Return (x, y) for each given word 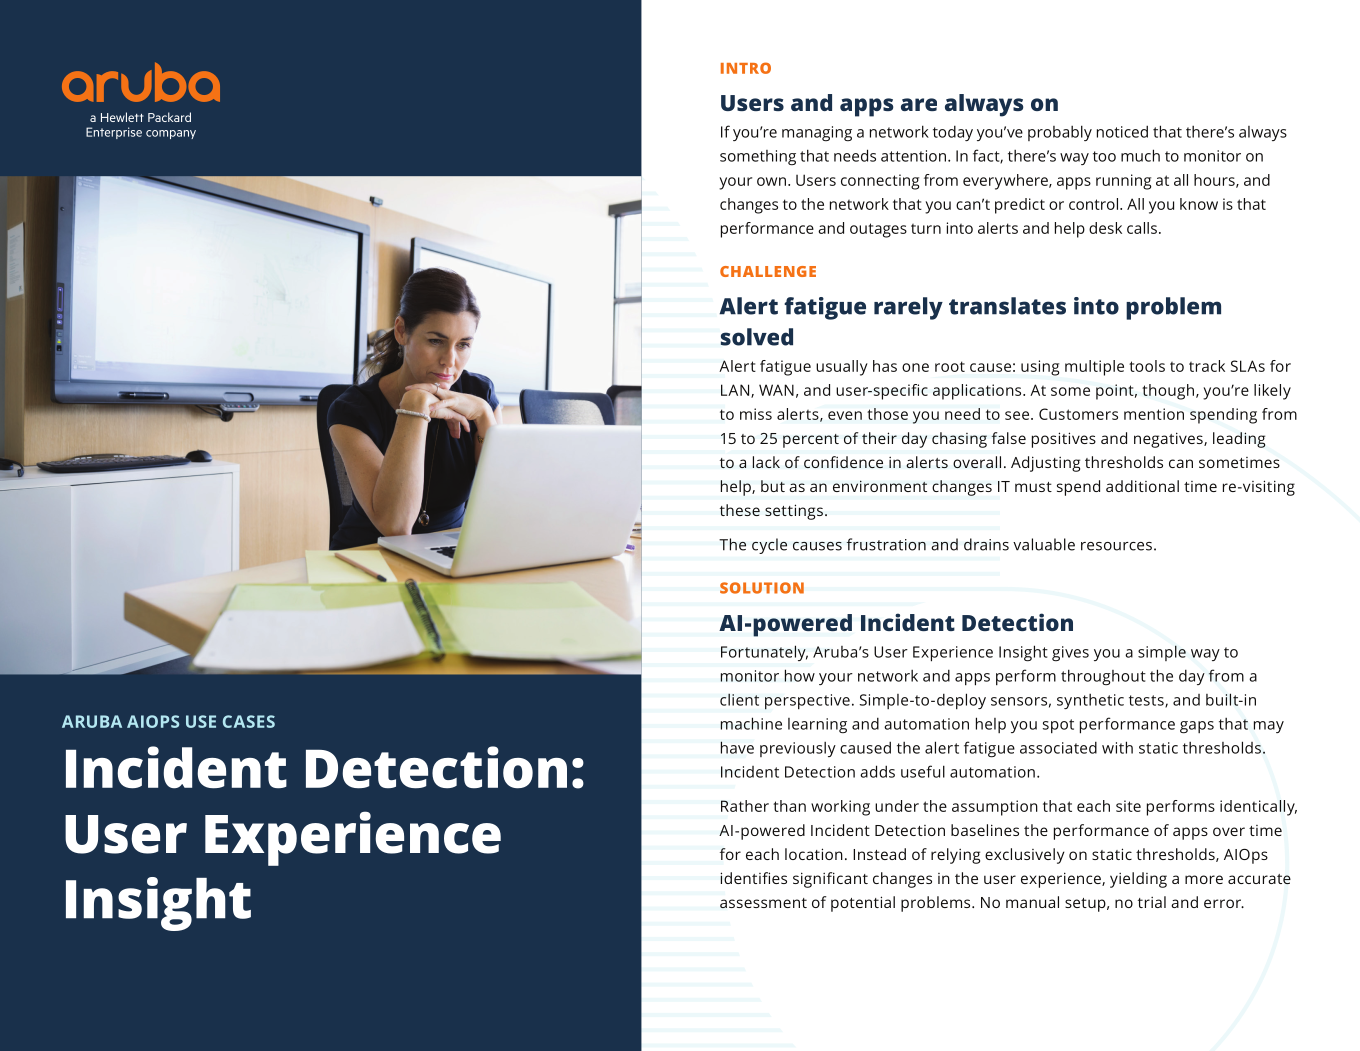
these (740, 510)
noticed (1122, 131)
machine (751, 723)
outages (878, 230)
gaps (1197, 727)
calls (1142, 228)
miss (756, 414)
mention (1154, 414)
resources (1116, 546)
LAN (735, 390)
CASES (249, 721)
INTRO (746, 68)
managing (817, 133)
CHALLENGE (768, 271)
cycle (769, 546)
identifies (753, 878)
